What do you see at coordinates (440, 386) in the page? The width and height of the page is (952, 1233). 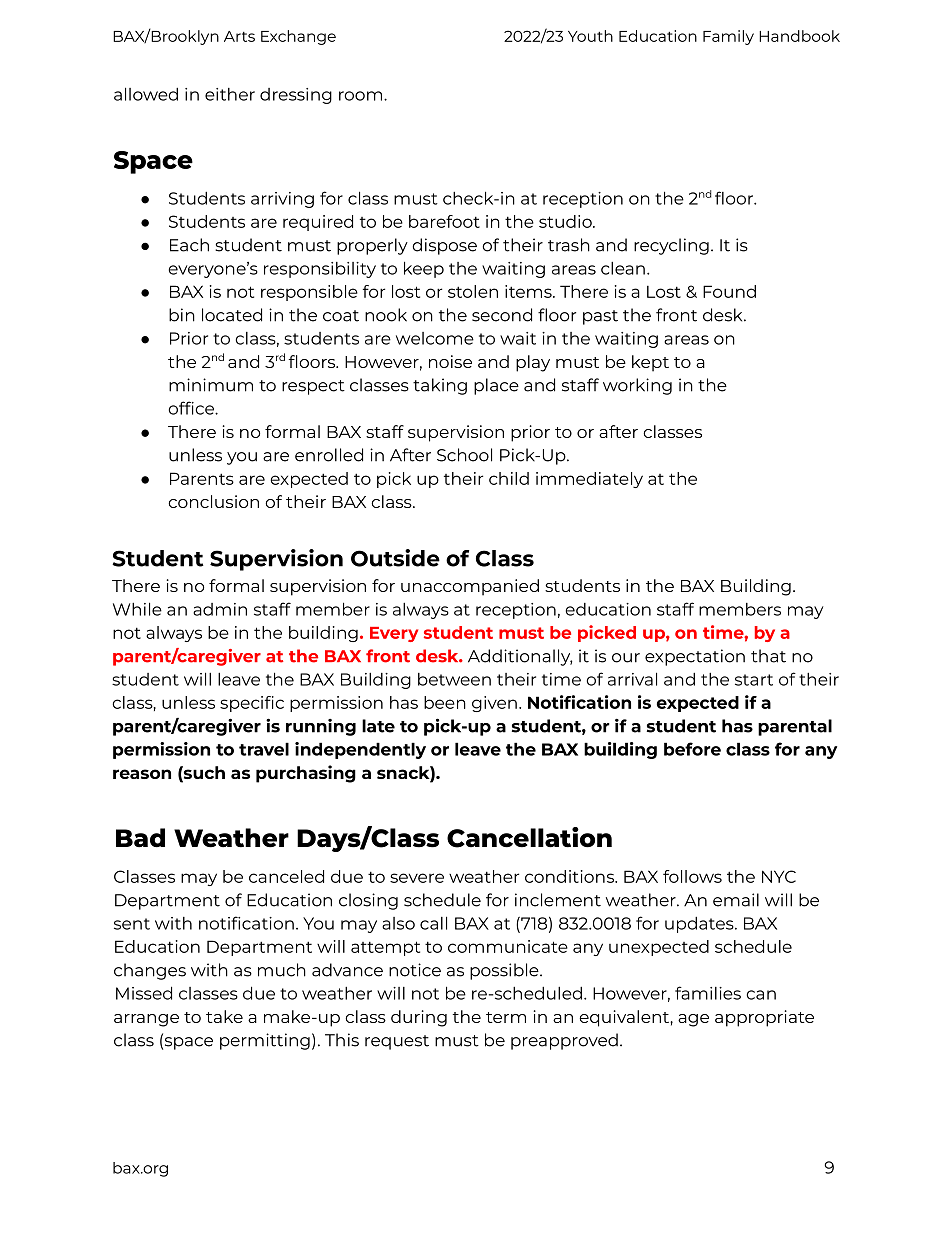 I see `taking` at bounding box center [440, 386].
